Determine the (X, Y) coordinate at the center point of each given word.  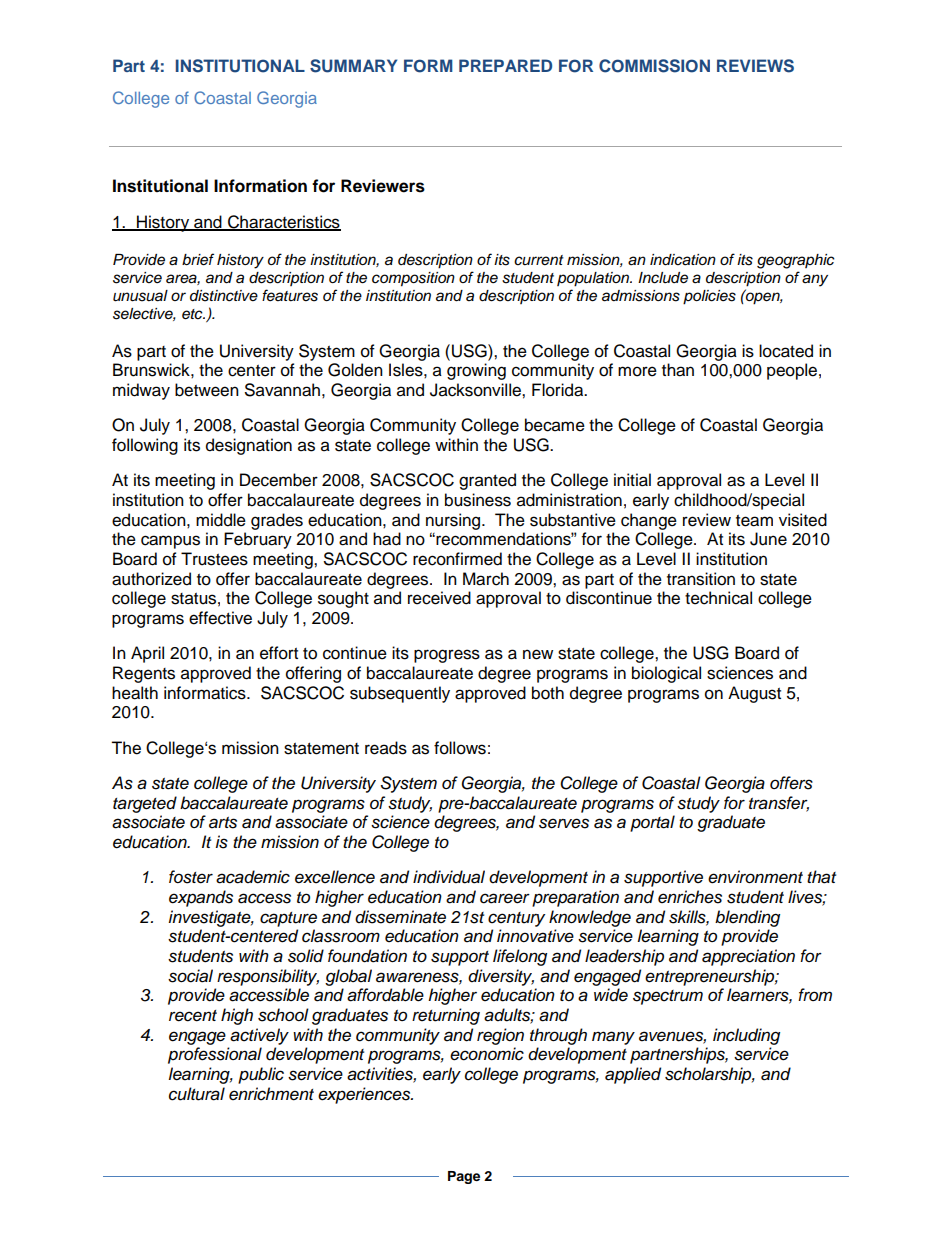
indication (683, 260)
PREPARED (505, 65)
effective (220, 618)
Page (464, 1177)
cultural (197, 1094)
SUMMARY (353, 66)
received (439, 598)
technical (718, 598)
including (746, 1036)
